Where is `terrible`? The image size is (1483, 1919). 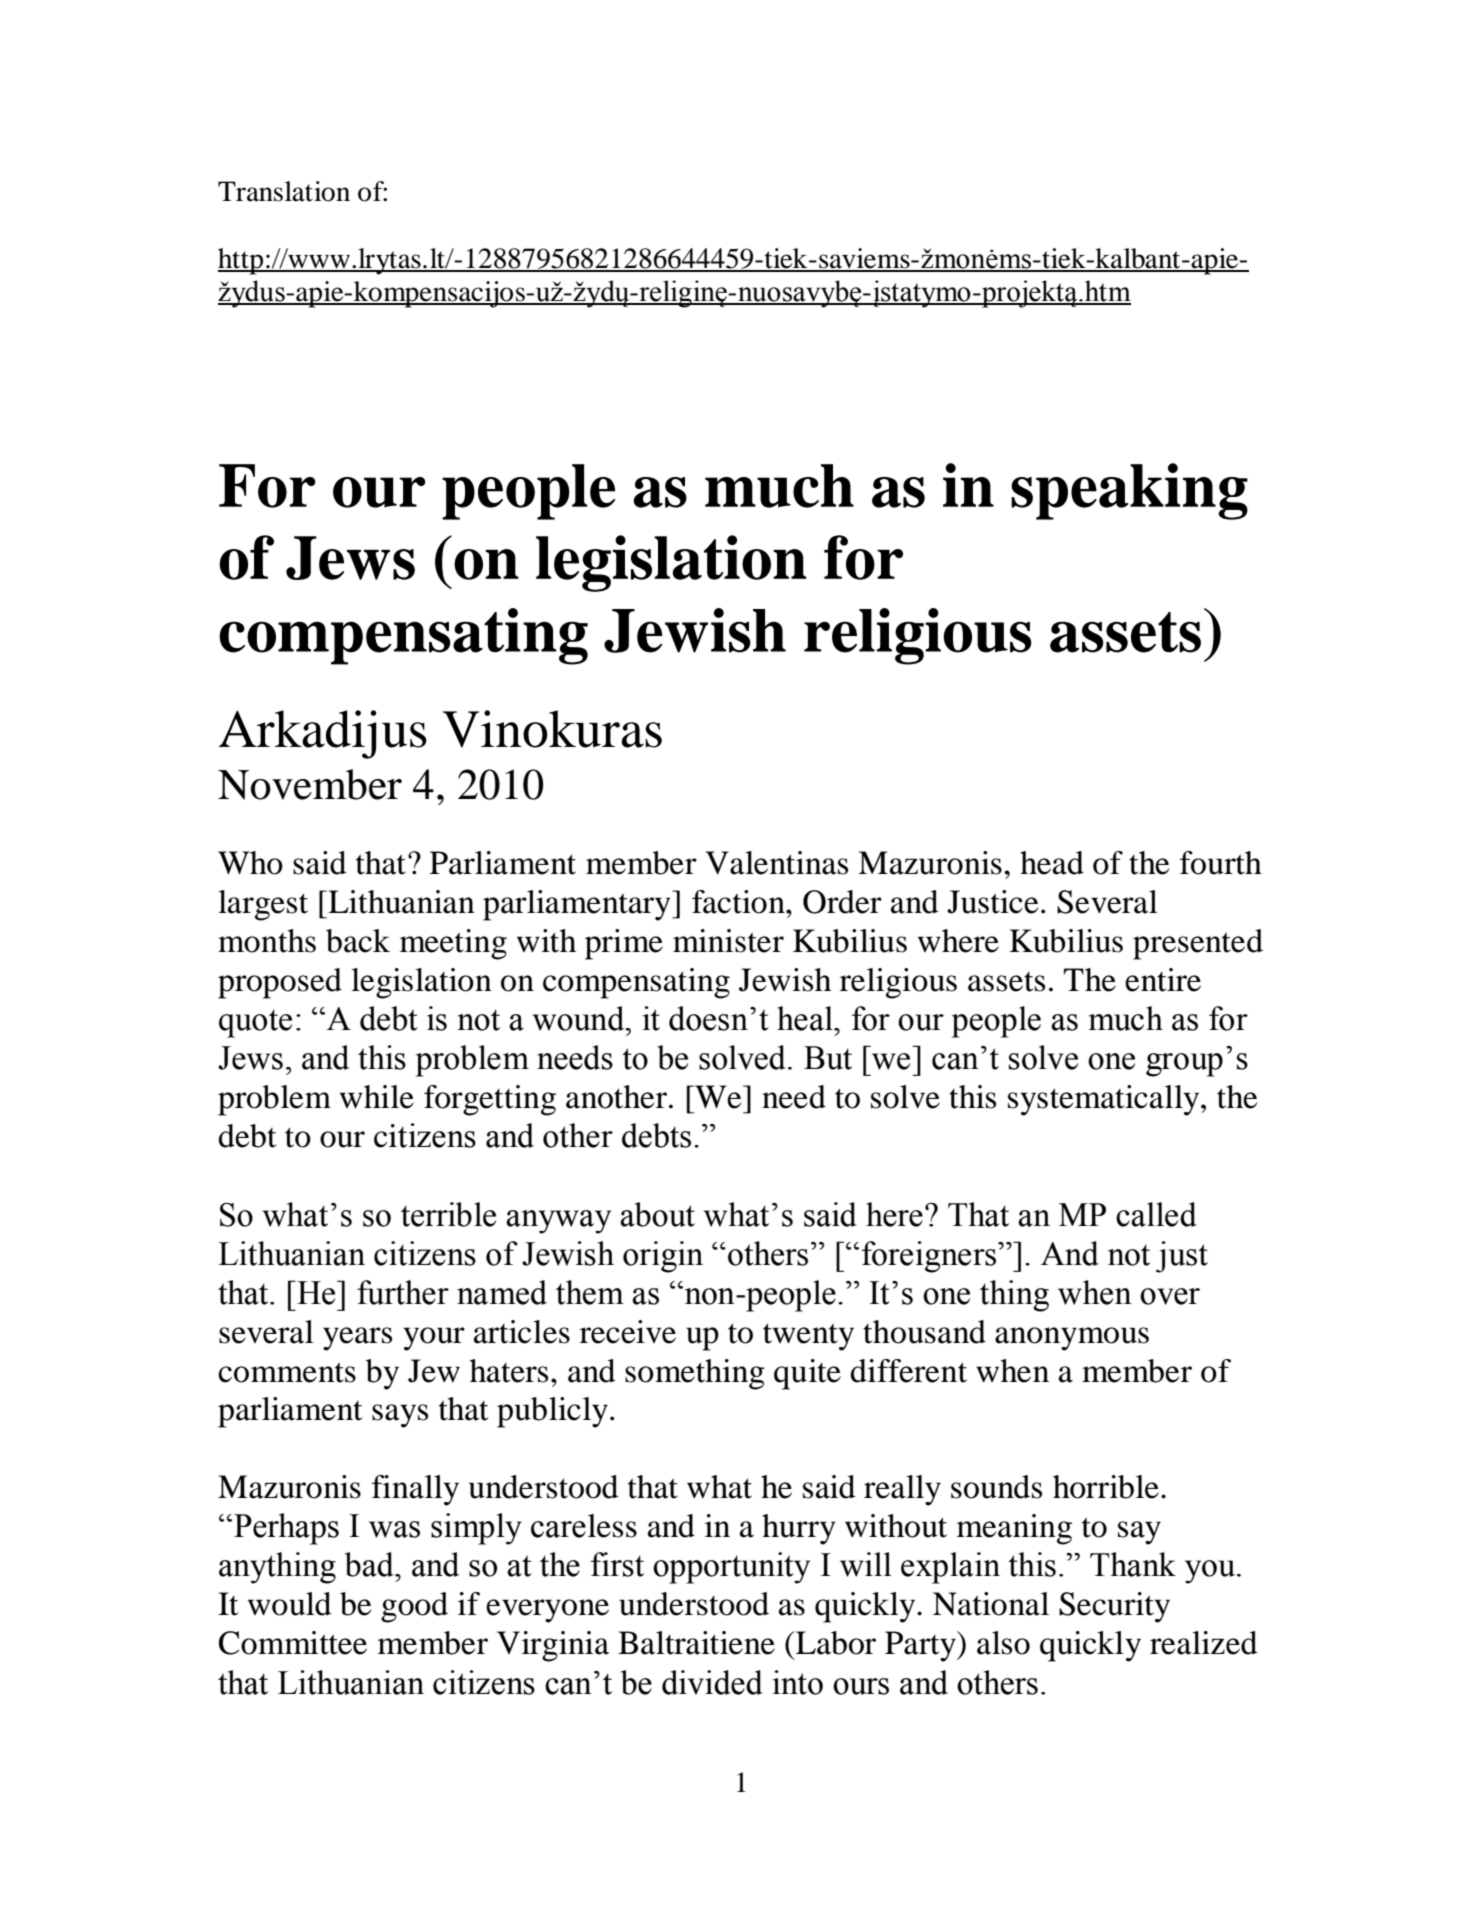
terrible is located at coordinates (448, 1214).
